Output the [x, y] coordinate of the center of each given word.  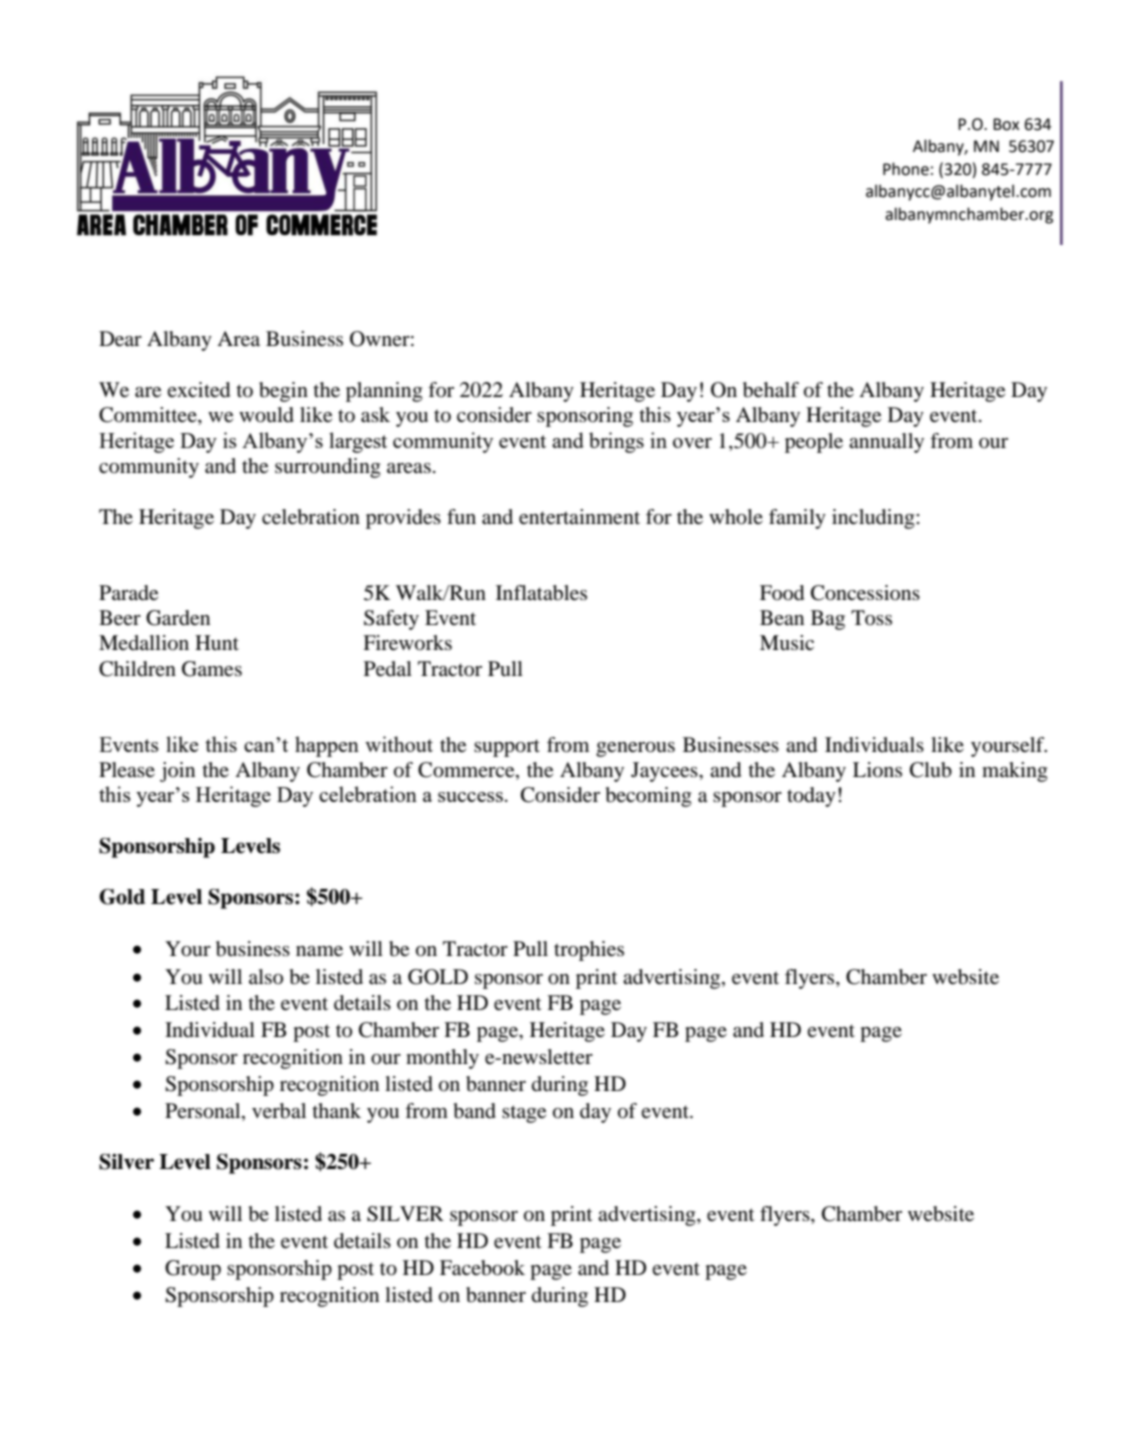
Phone [906, 169]
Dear [120, 339]
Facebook [482, 1268]
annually [886, 443]
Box [1006, 124]
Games [212, 669]
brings [616, 442]
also [266, 976]
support [507, 748]
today [811, 797]
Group [193, 1270]
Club [931, 770]
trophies [589, 951]
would [266, 415]
